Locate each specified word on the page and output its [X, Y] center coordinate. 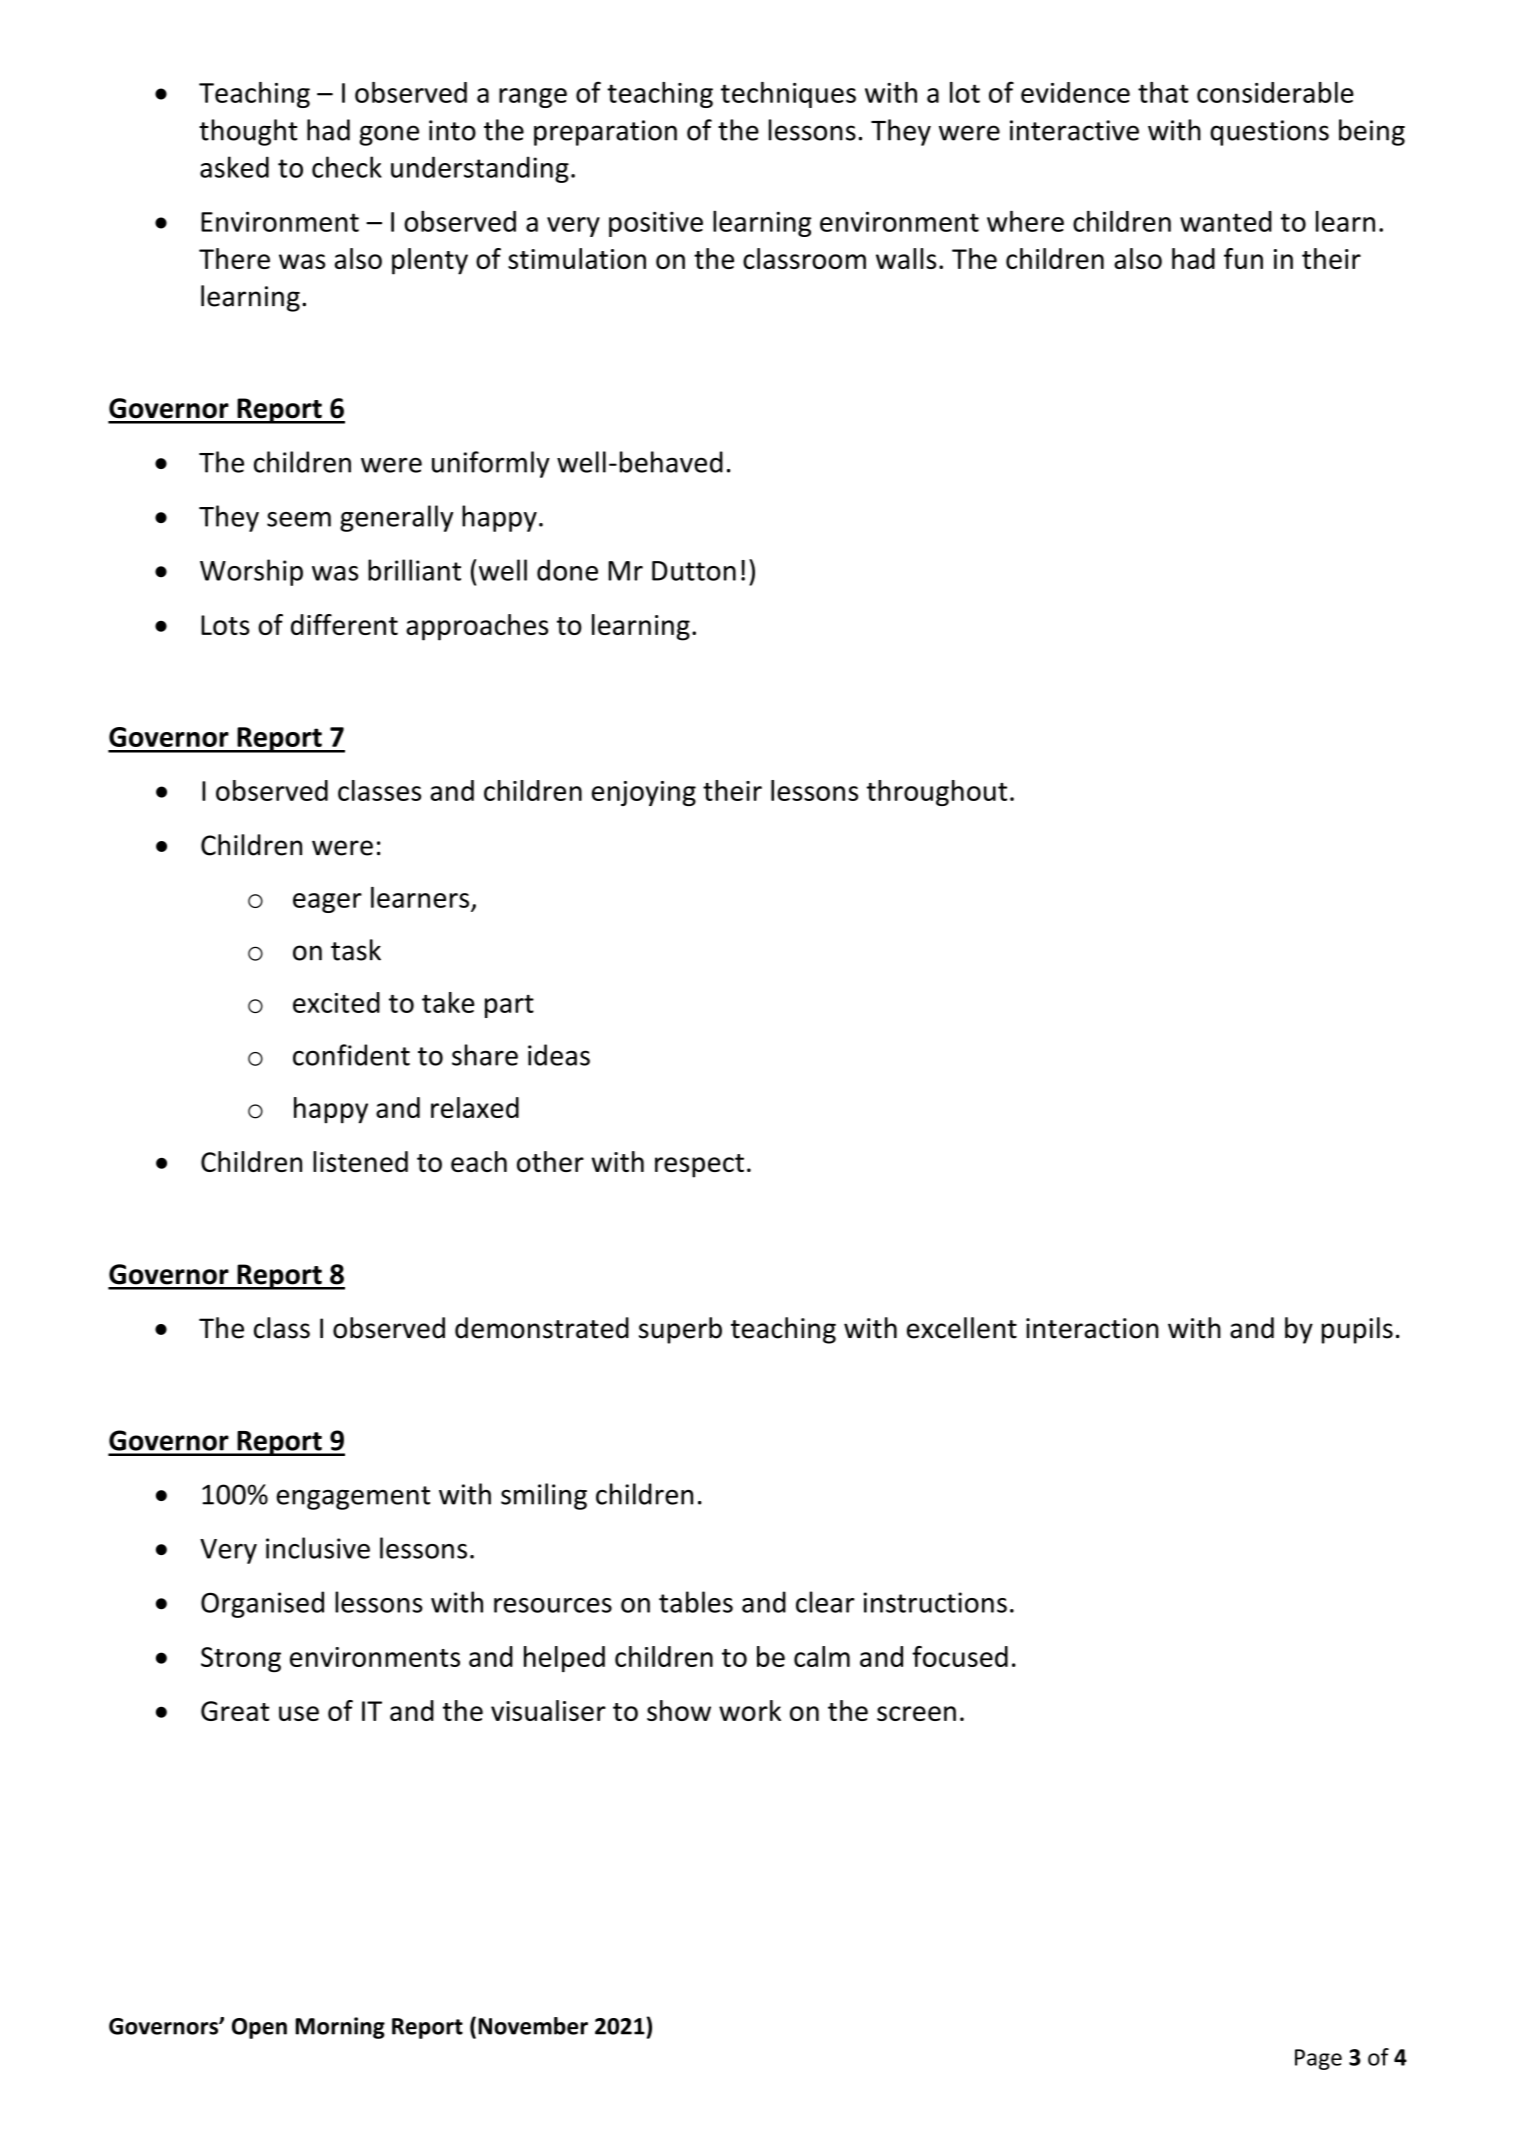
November [533, 2026]
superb [680, 1330]
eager [327, 903]
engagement [353, 1498]
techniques [788, 95]
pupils [1357, 1330]
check [347, 167]
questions [1269, 133]
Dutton [694, 571]
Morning [340, 2028]
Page [1318, 2059]
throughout [937, 793]
